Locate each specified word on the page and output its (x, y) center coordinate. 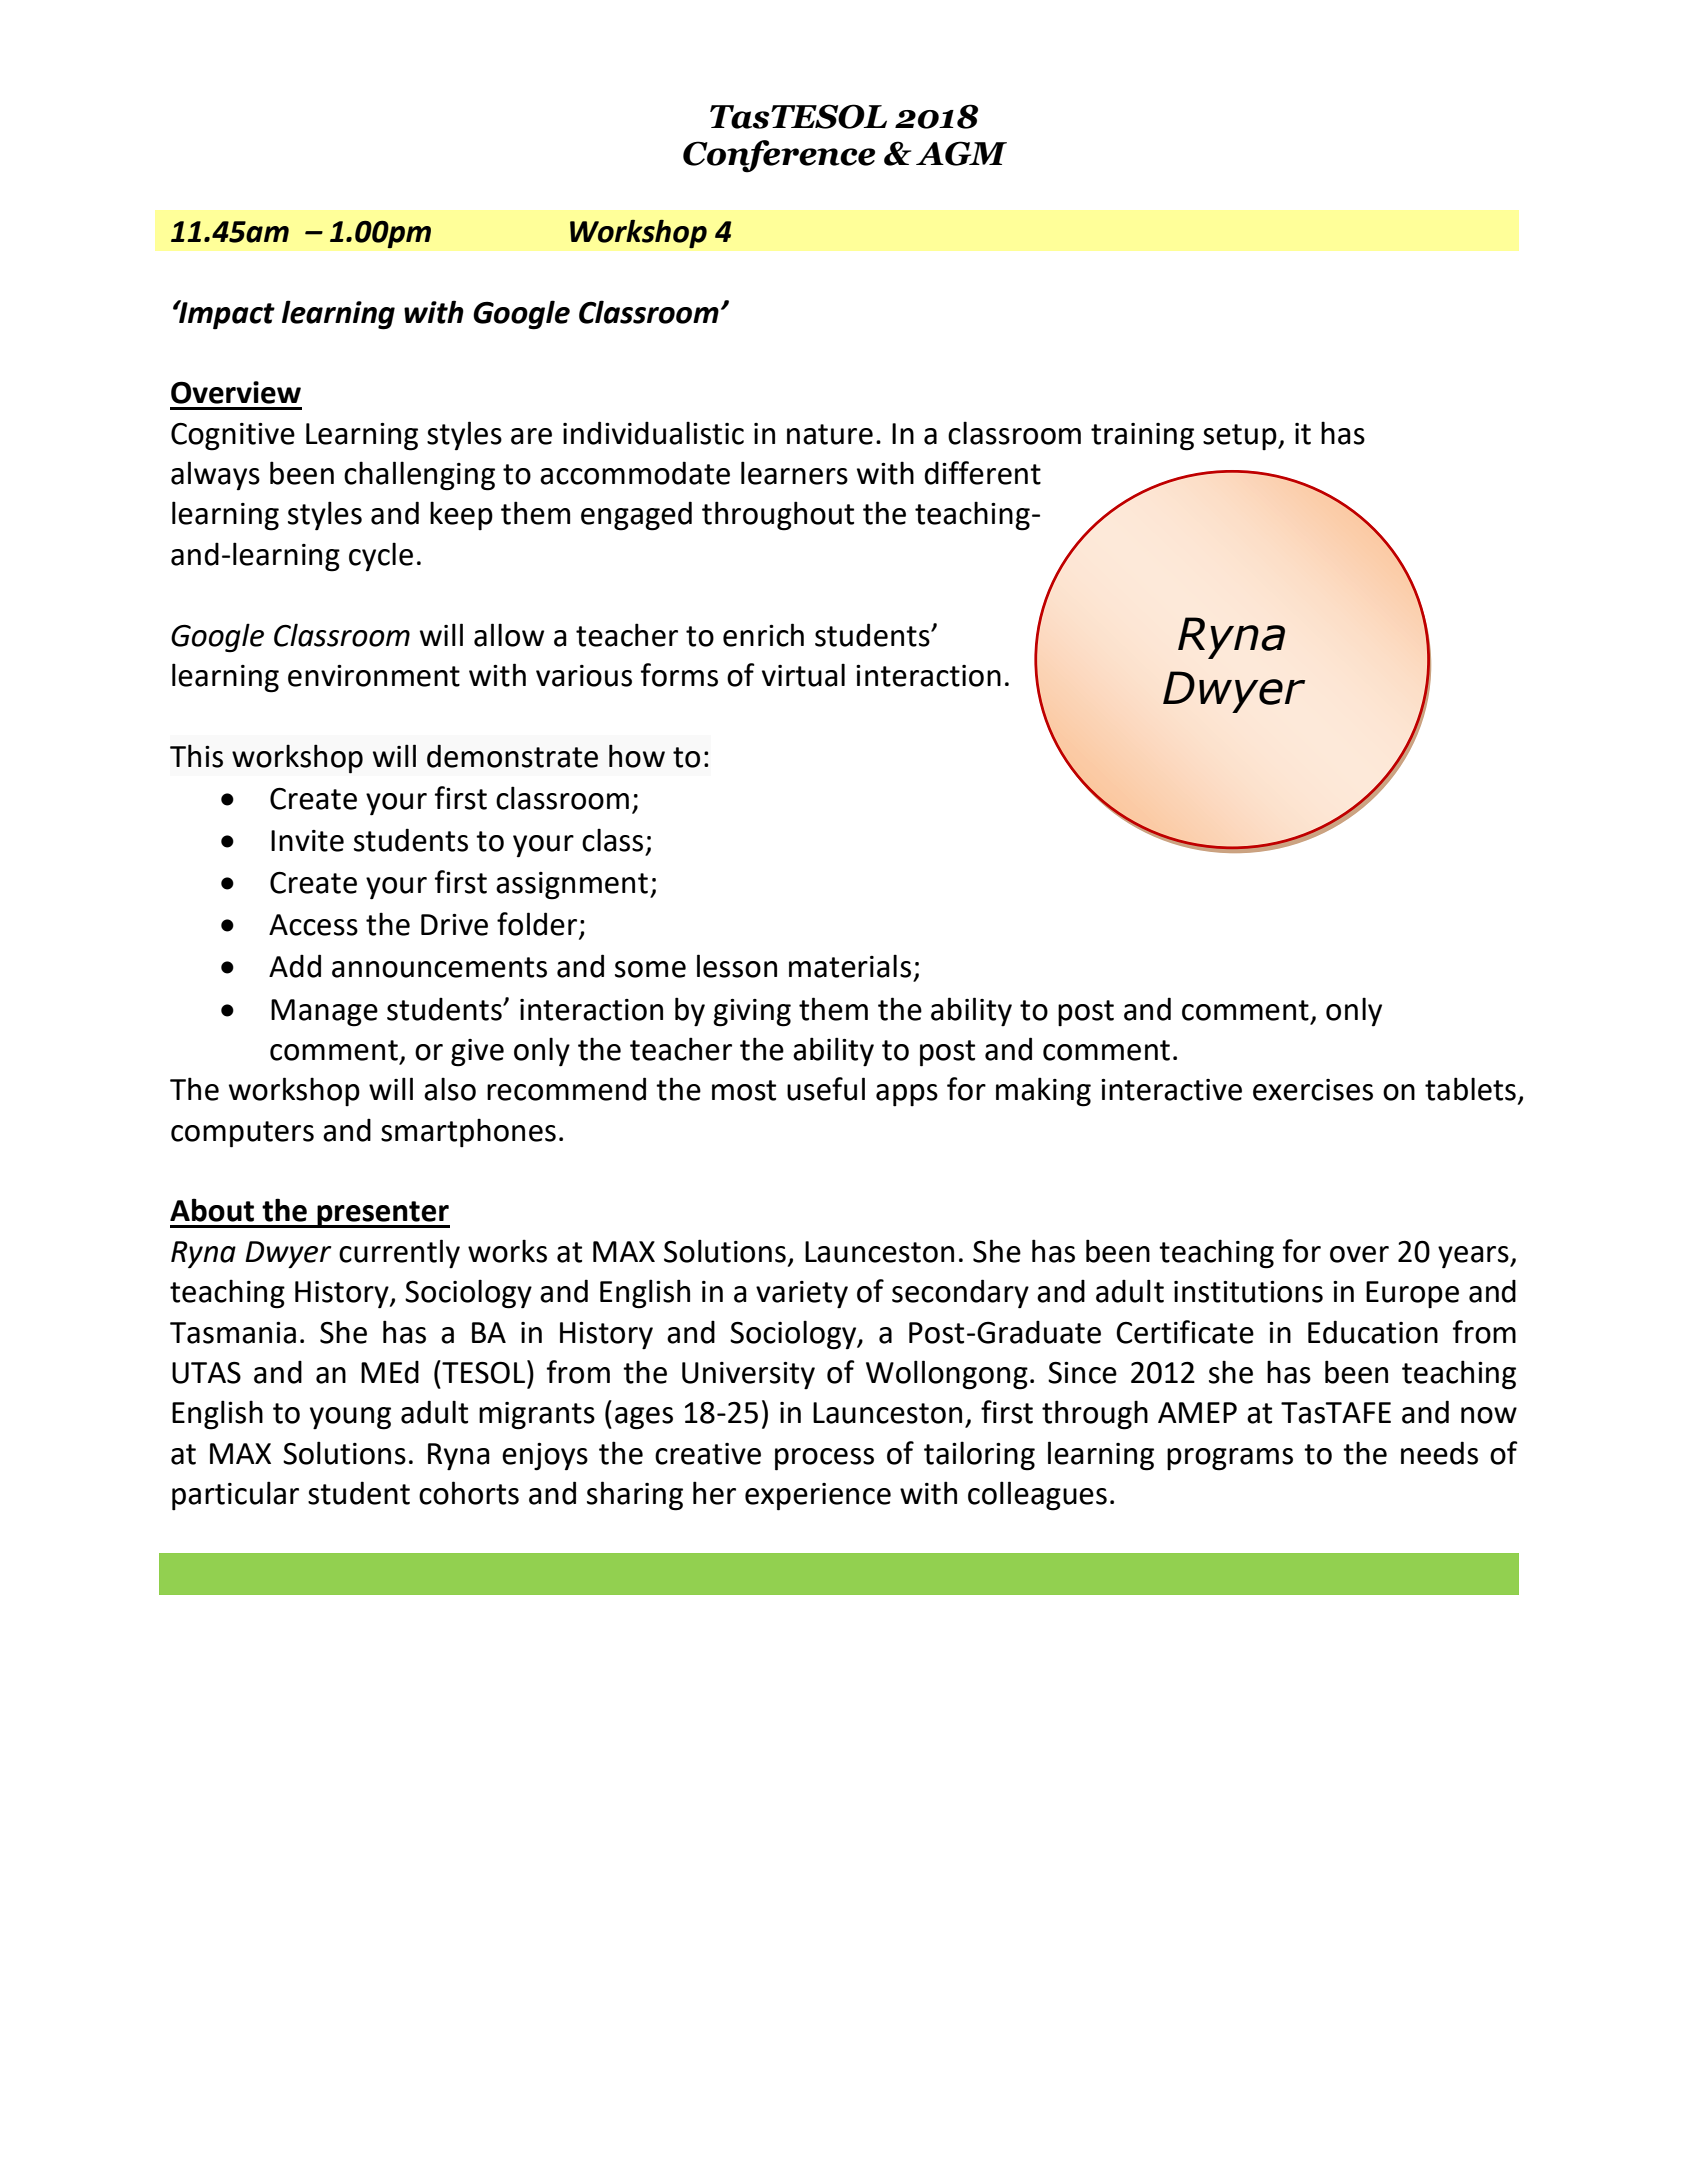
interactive (1171, 1090)
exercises (1313, 1090)
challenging (419, 476)
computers (242, 1134)
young (350, 1418)
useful (826, 1089)
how (637, 756)
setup (1241, 437)
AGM (961, 153)
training (1142, 437)
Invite (307, 841)
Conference (779, 156)
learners (794, 473)
